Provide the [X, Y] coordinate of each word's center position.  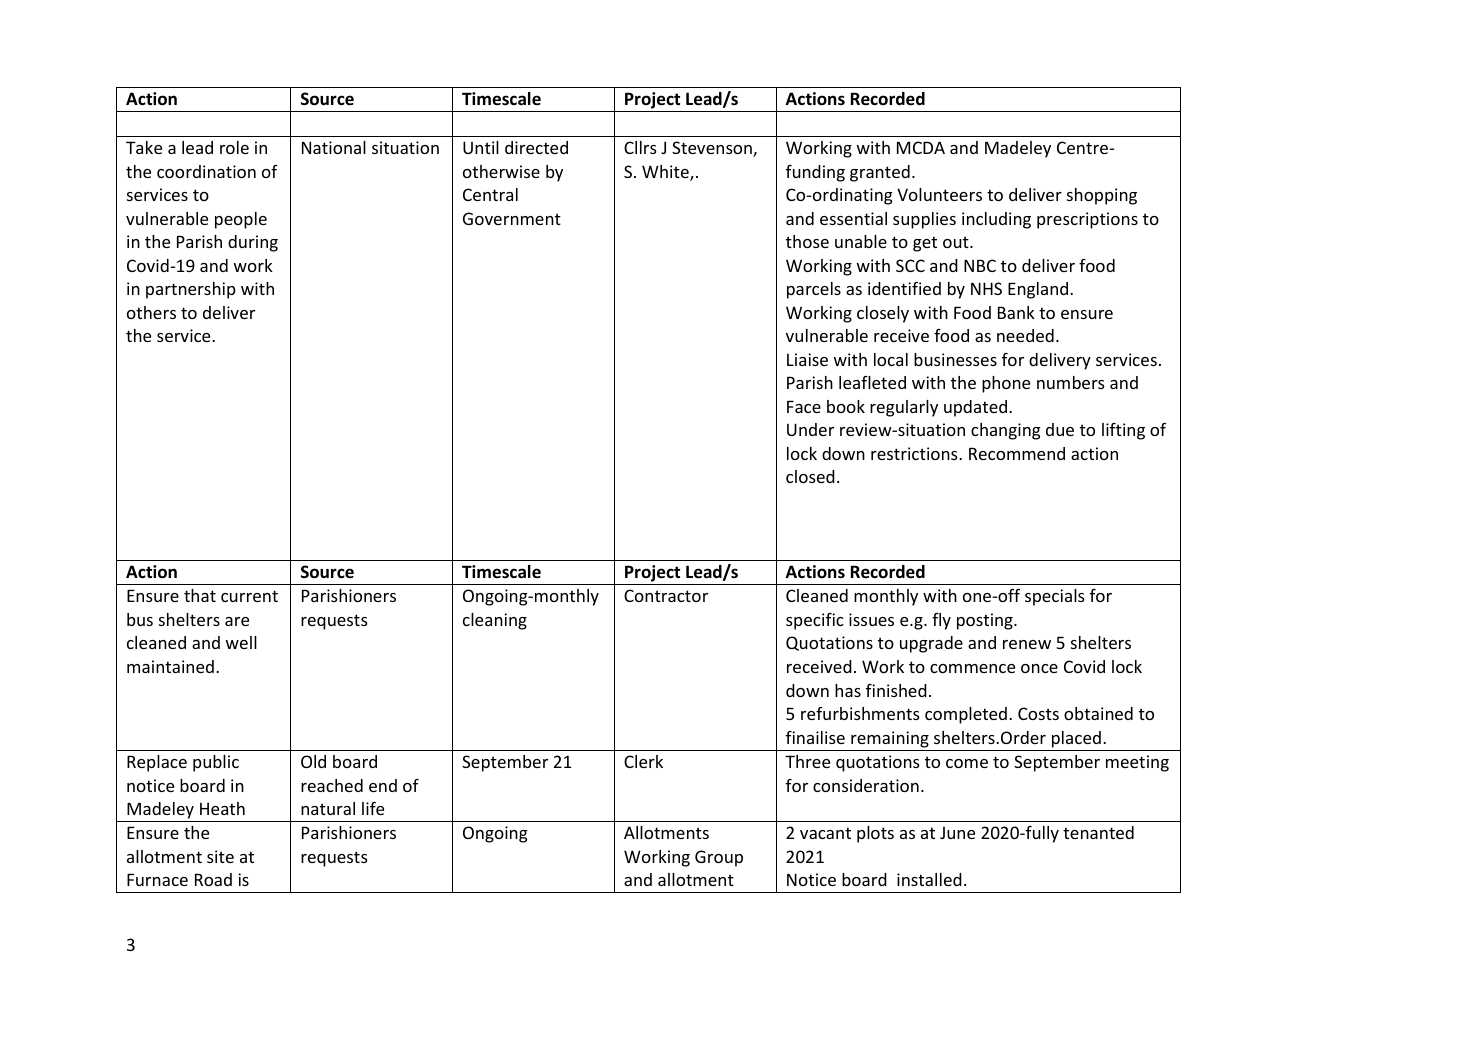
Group [719, 858]
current [249, 596]
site [220, 856]
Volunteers [939, 194]
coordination [206, 171]
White [666, 173]
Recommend [1017, 453]
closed [810, 476]
